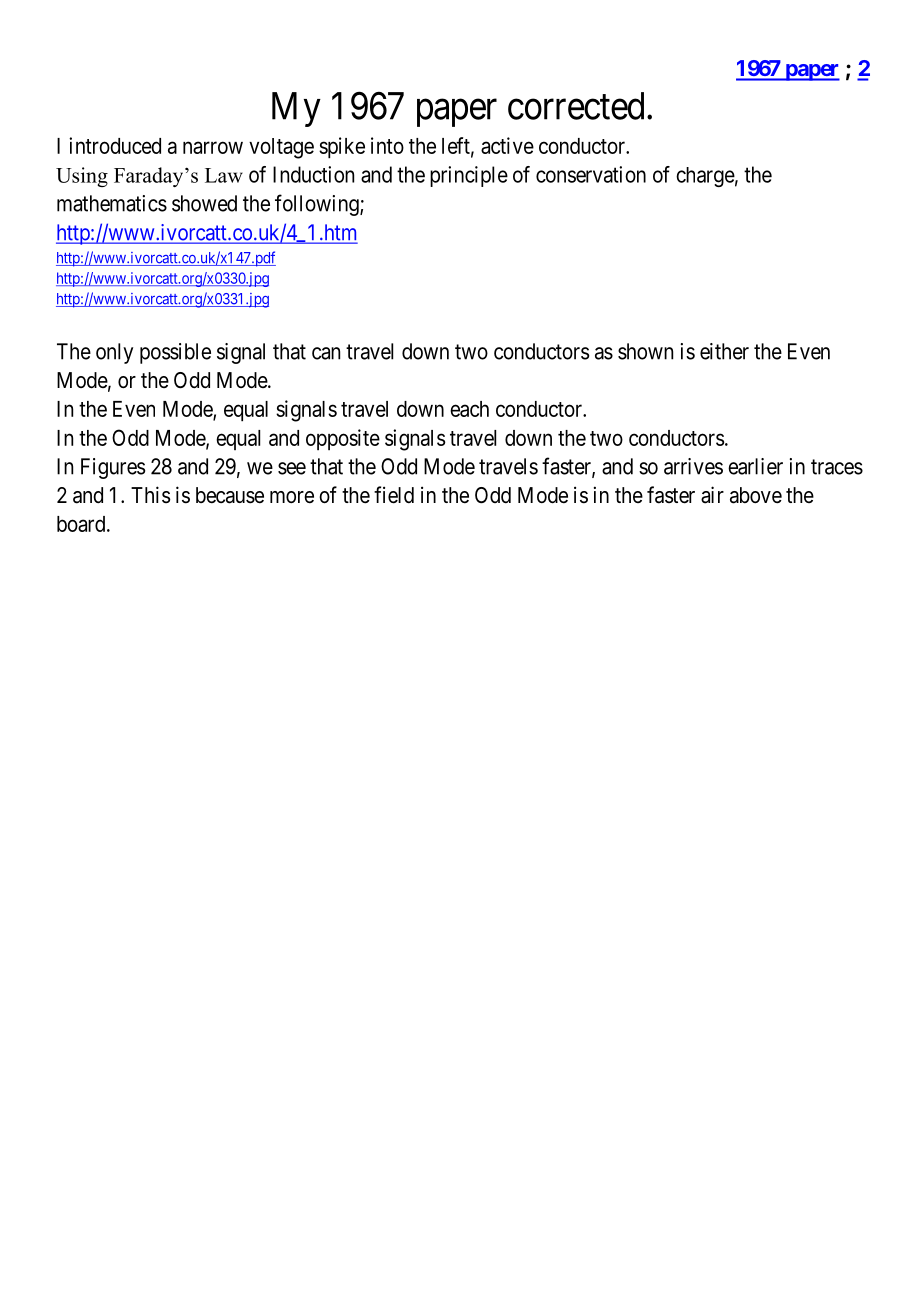 The height and width of the screenshot is (1308, 924). I want to click on possible, so click(175, 353).
